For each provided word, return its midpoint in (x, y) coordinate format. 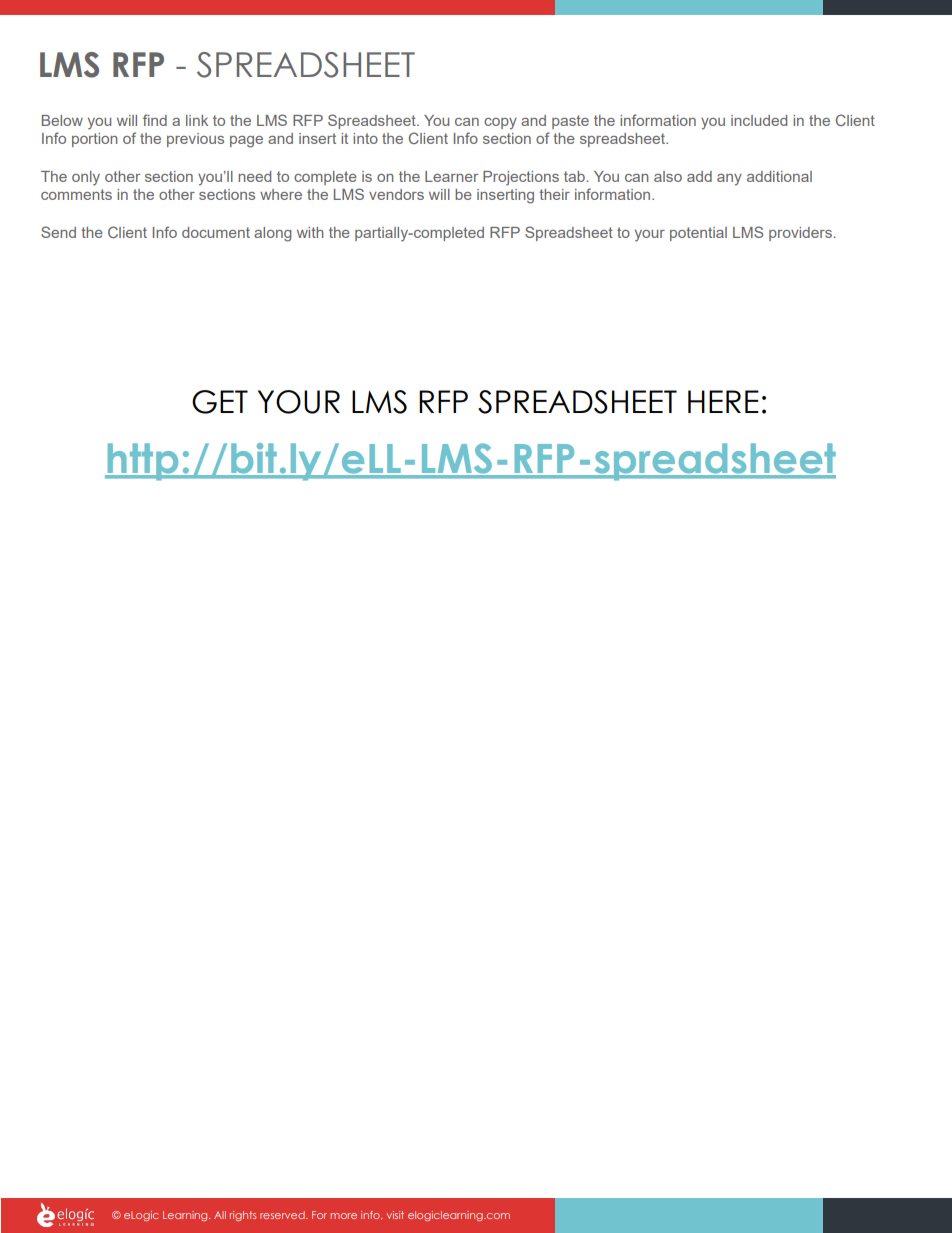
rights (243, 1216)
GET (220, 402)
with (310, 232)
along (273, 234)
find (155, 120)
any (729, 180)
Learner (451, 176)
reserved (283, 1215)
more (343, 1216)
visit (395, 1215)
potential (698, 234)
